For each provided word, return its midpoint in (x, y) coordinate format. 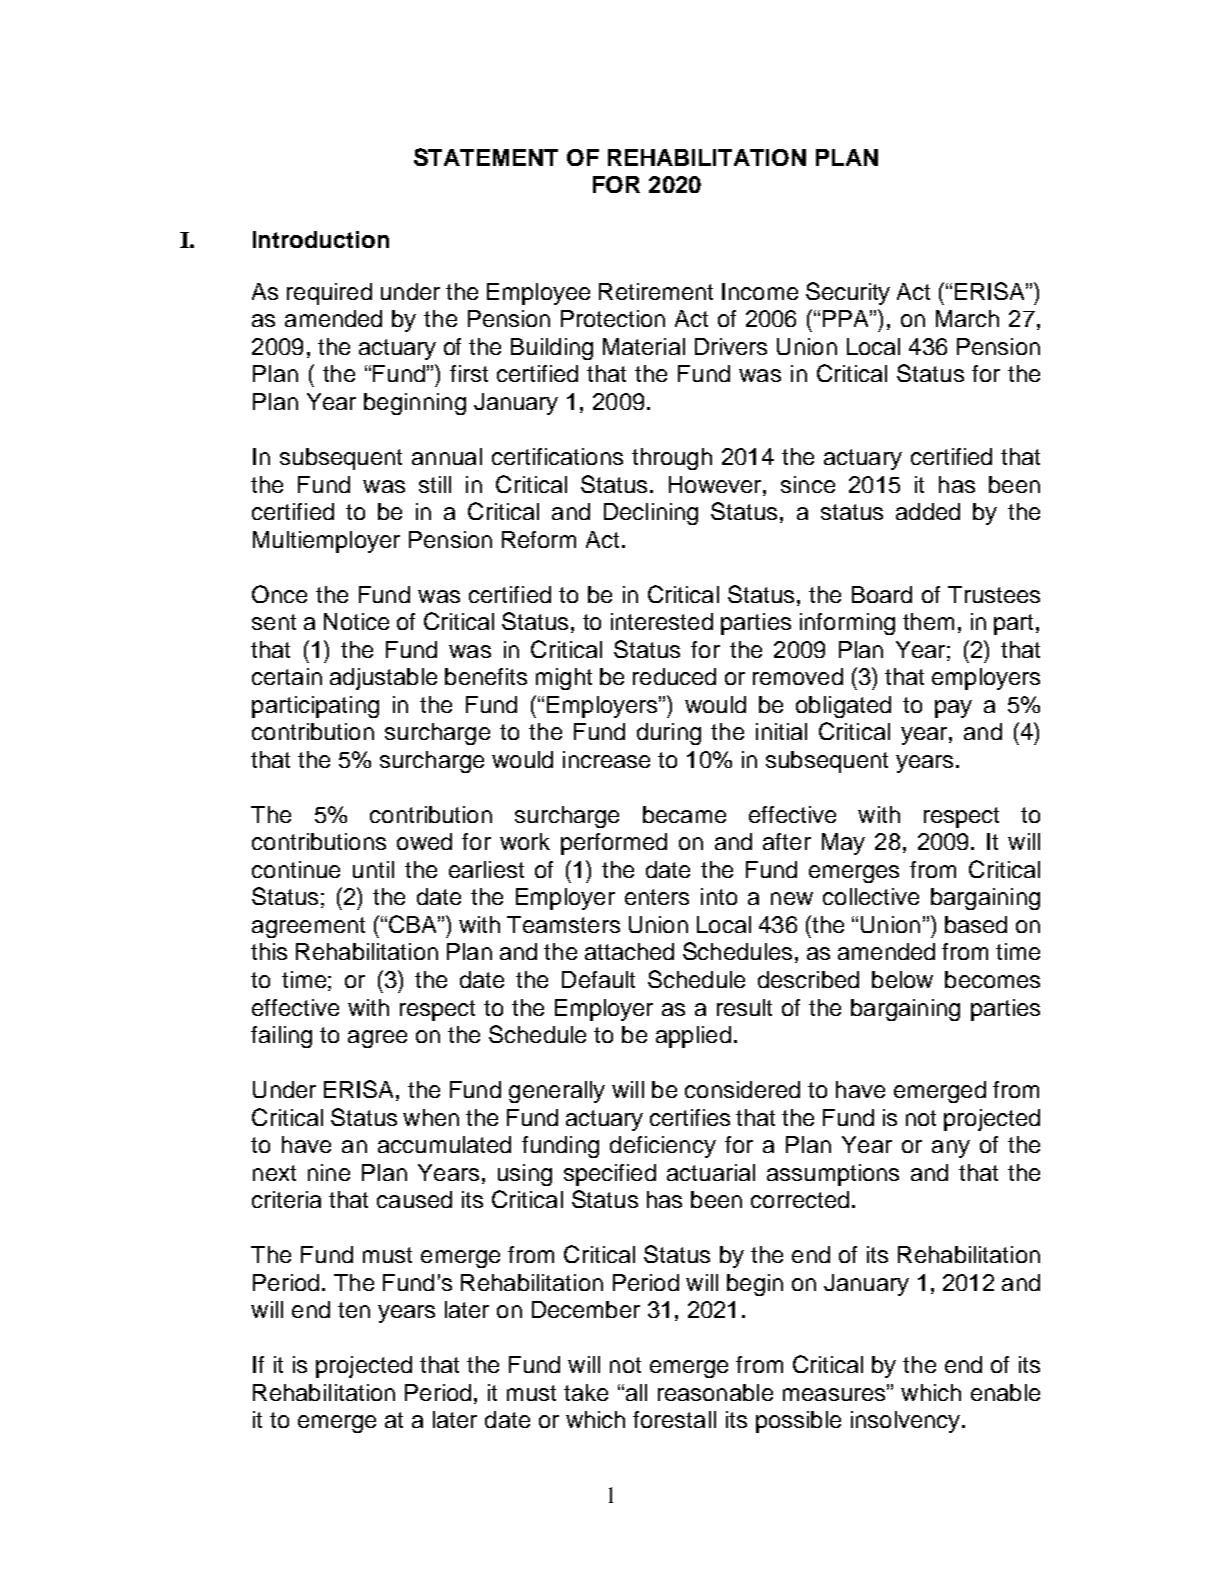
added (928, 511)
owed (424, 841)
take (586, 1392)
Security (848, 293)
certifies (690, 1117)
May (843, 844)
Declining (651, 514)
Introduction (321, 239)
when (431, 1117)
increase (606, 759)
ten (354, 1310)
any (951, 1149)
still (435, 484)
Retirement (656, 291)
